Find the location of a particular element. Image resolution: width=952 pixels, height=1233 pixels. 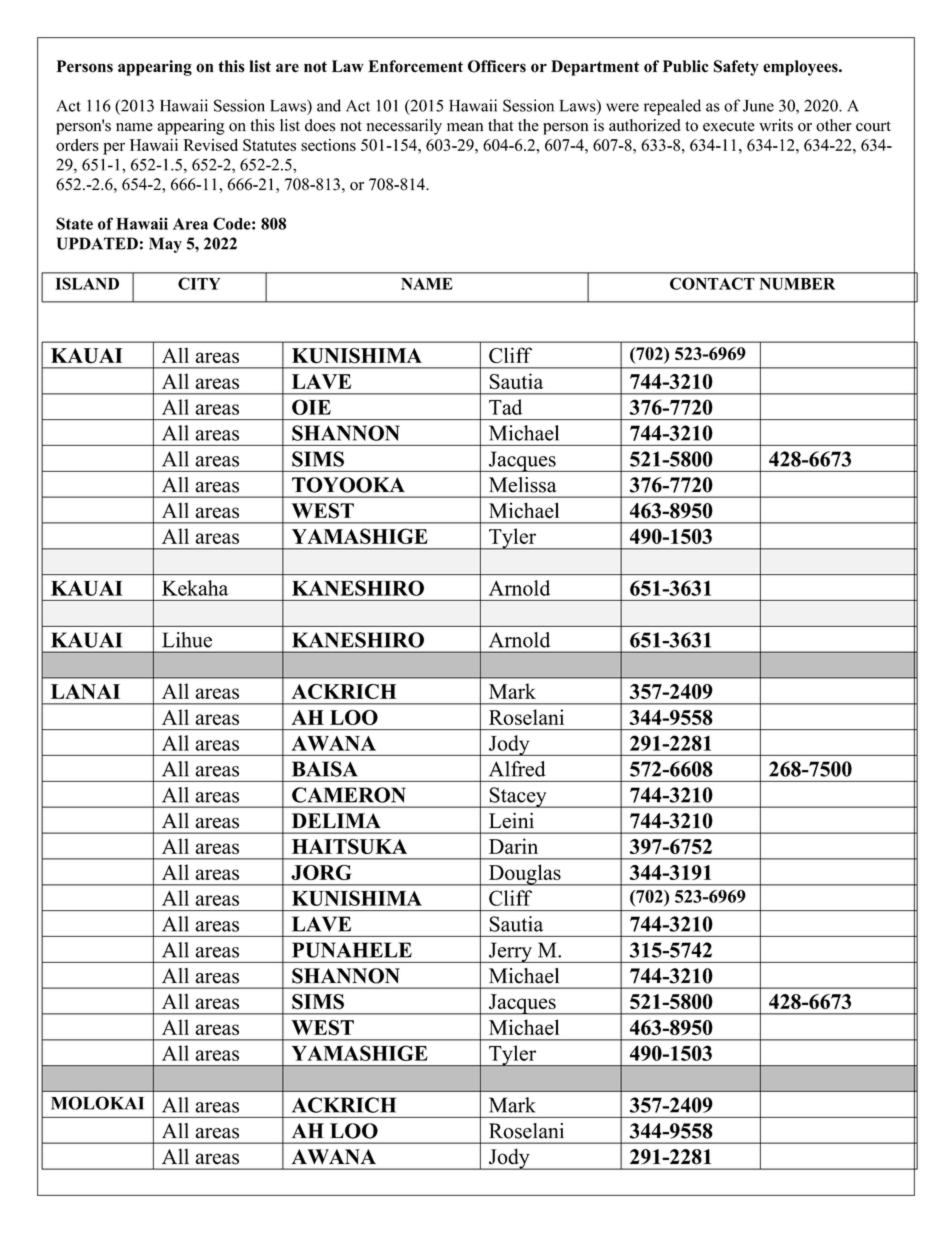

mean is located at coordinates (465, 127).
